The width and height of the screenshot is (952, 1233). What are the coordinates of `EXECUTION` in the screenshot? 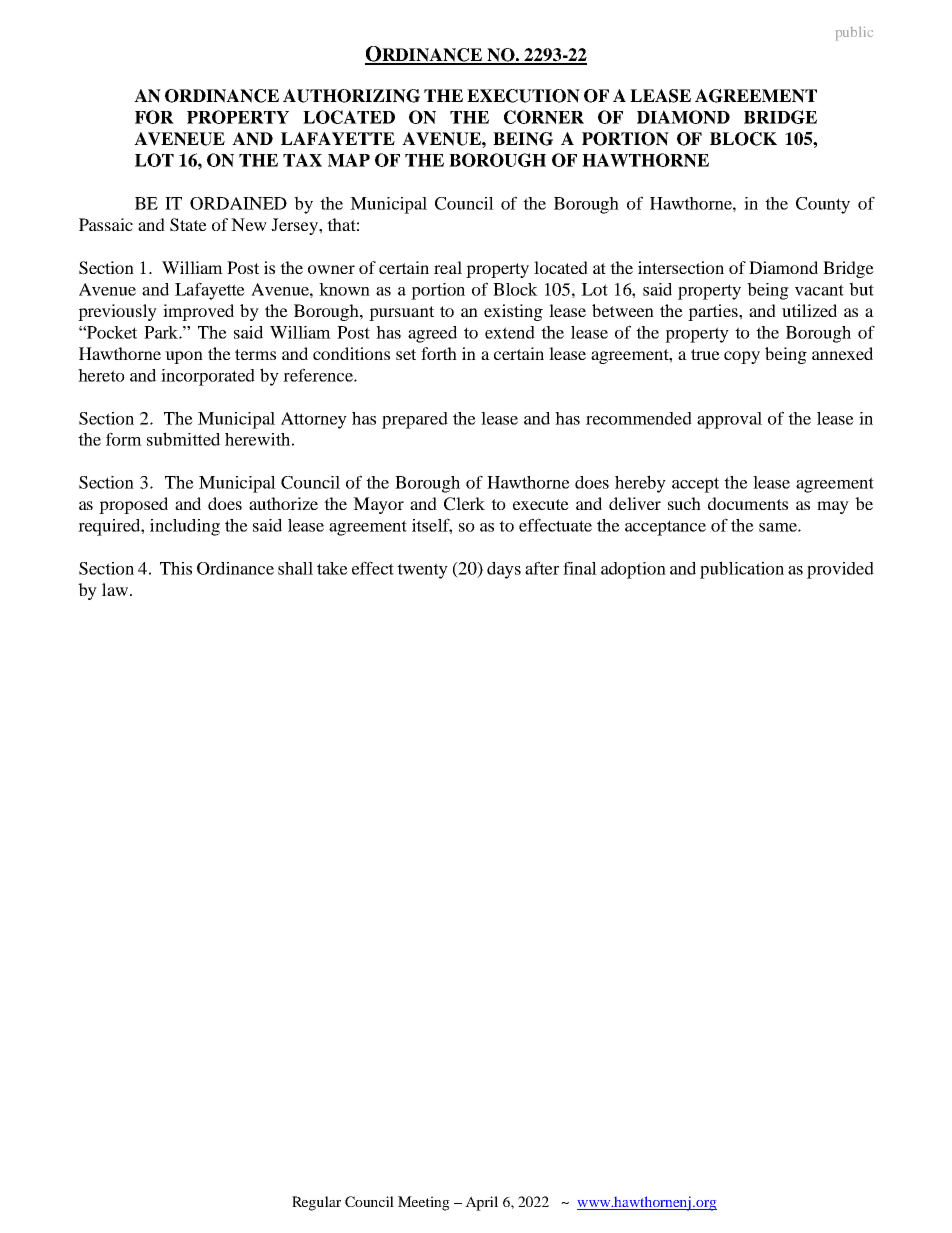 It's located at (523, 96).
